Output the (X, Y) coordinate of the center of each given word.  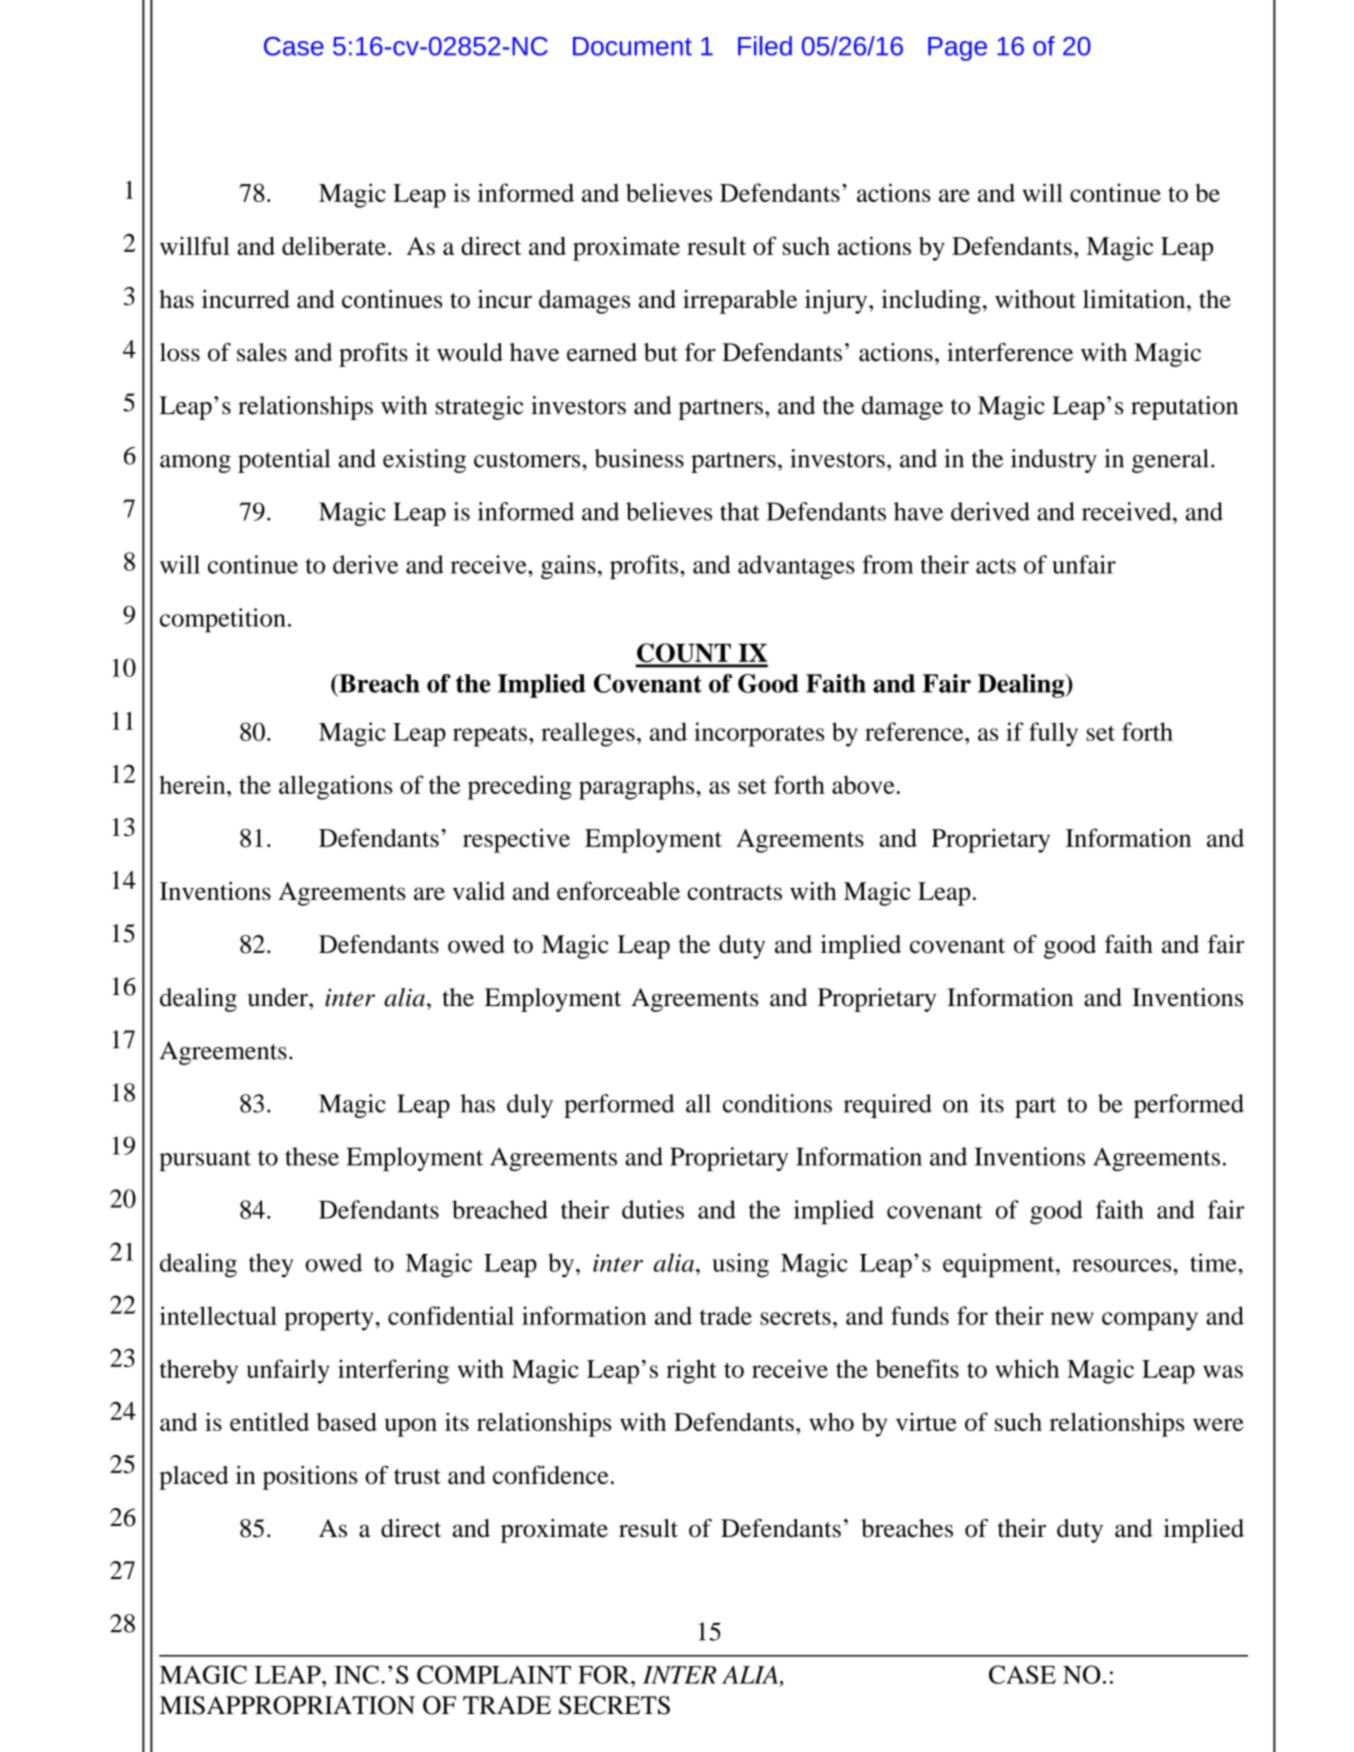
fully (1053, 734)
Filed (765, 46)
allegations (336, 787)
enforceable (618, 890)
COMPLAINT (494, 1674)
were (1218, 1424)
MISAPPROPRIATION (287, 1705)
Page (957, 49)
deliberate (334, 245)
